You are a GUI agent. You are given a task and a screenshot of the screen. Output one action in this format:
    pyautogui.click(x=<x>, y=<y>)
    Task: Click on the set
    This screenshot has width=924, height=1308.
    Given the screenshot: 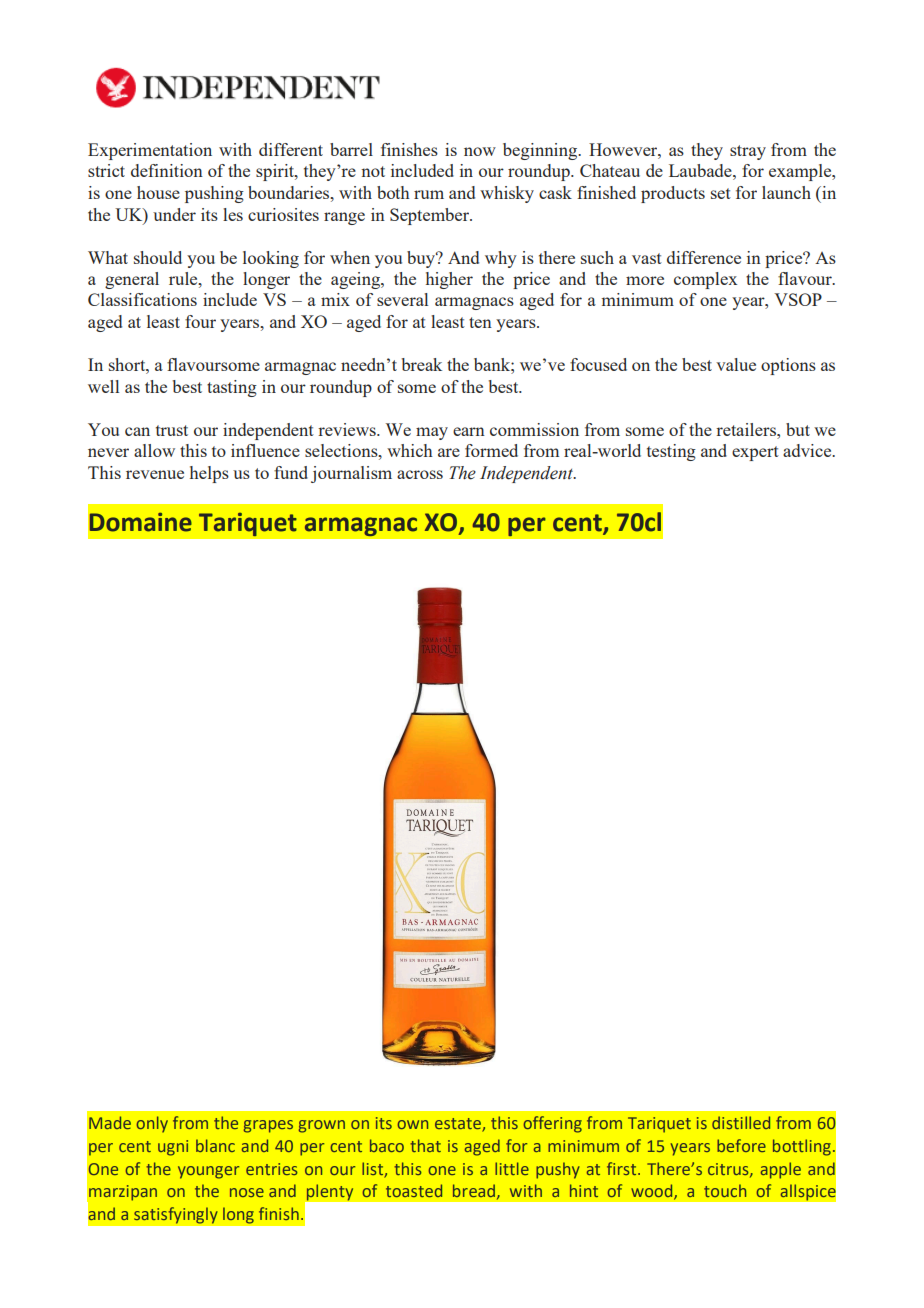 What is the action you would take?
    pyautogui.click(x=721, y=193)
